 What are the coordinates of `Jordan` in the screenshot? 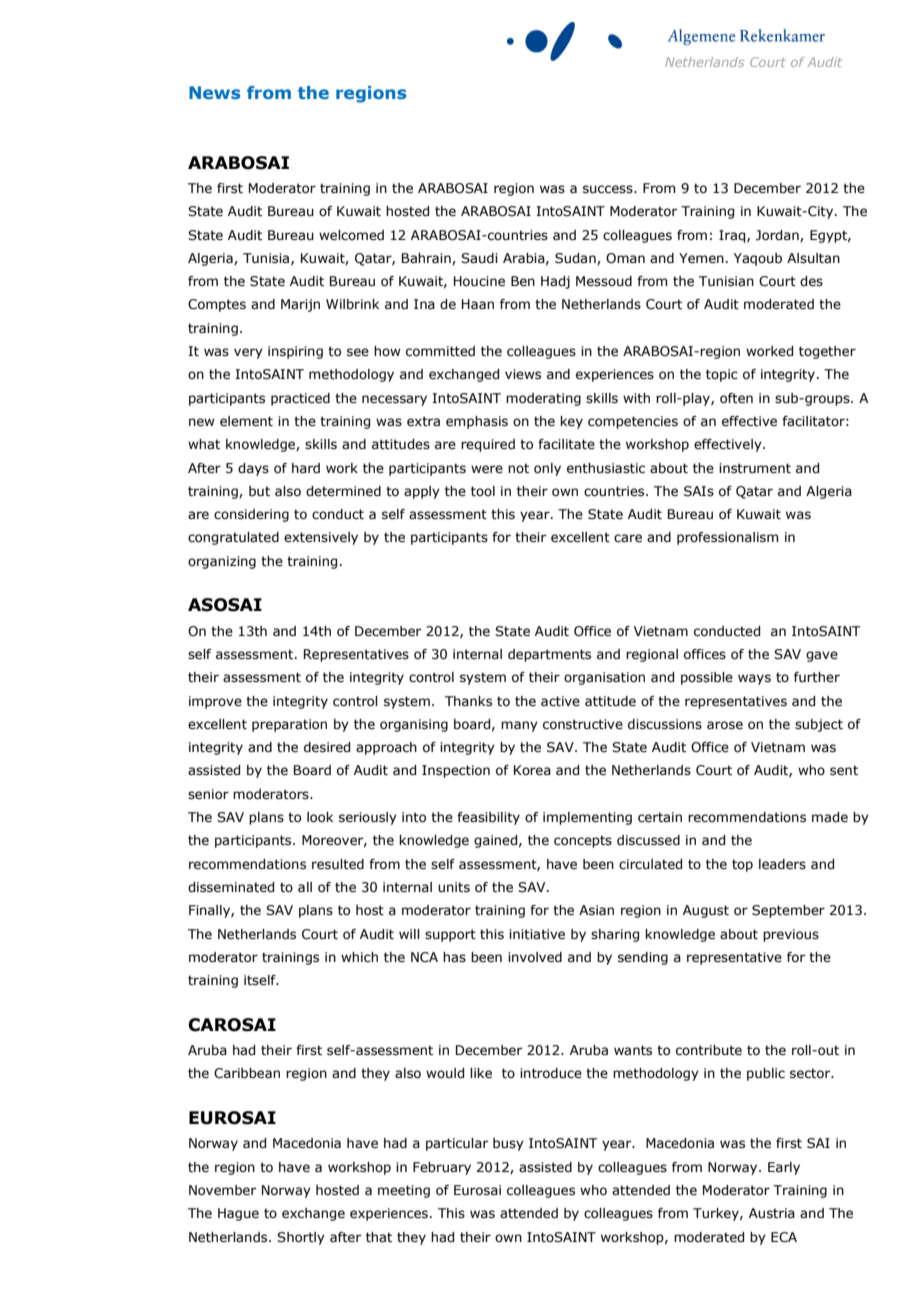 It's located at (778, 236).
